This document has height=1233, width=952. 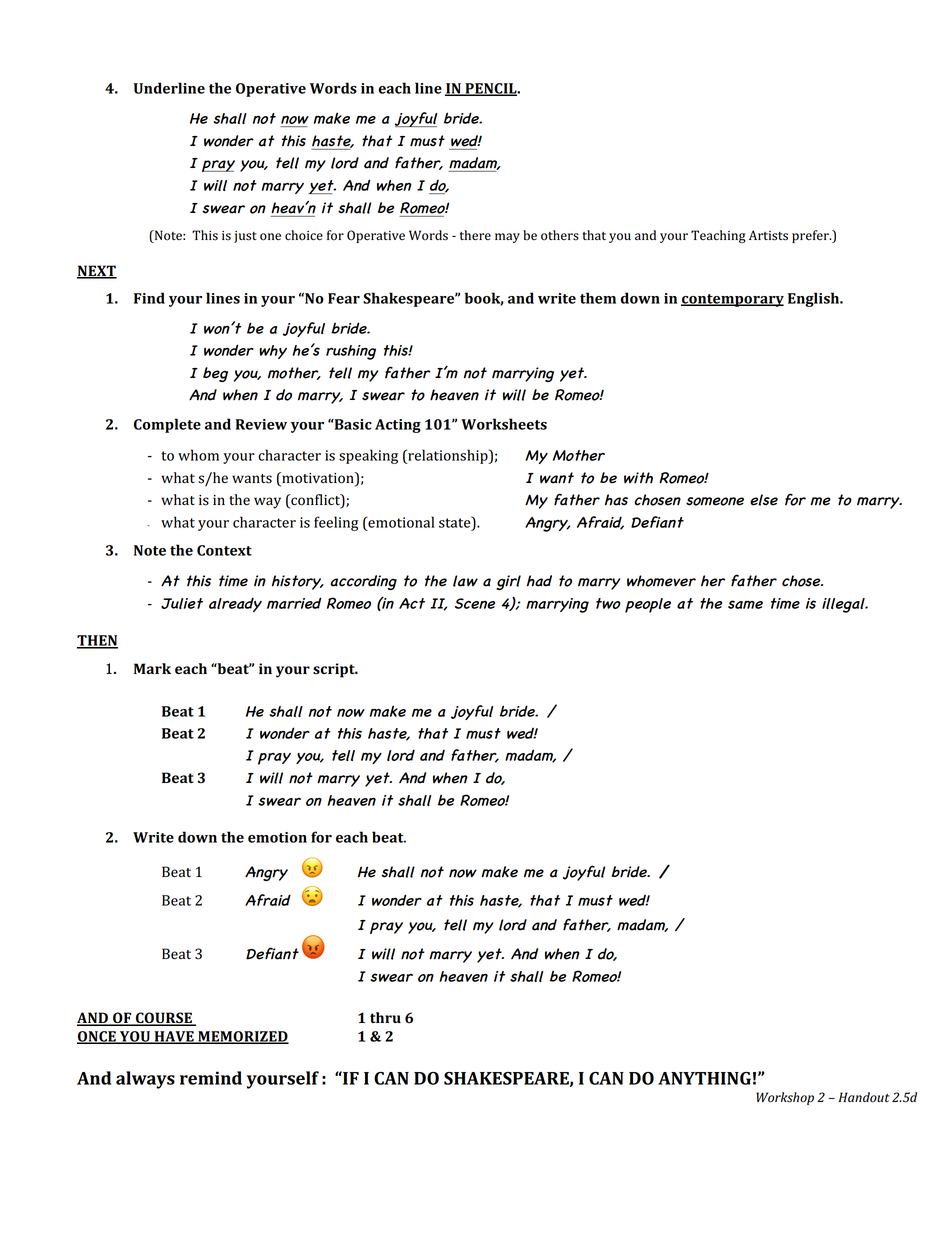 What do you see at coordinates (785, 1098) in the document?
I see `Workshop` at bounding box center [785, 1098].
